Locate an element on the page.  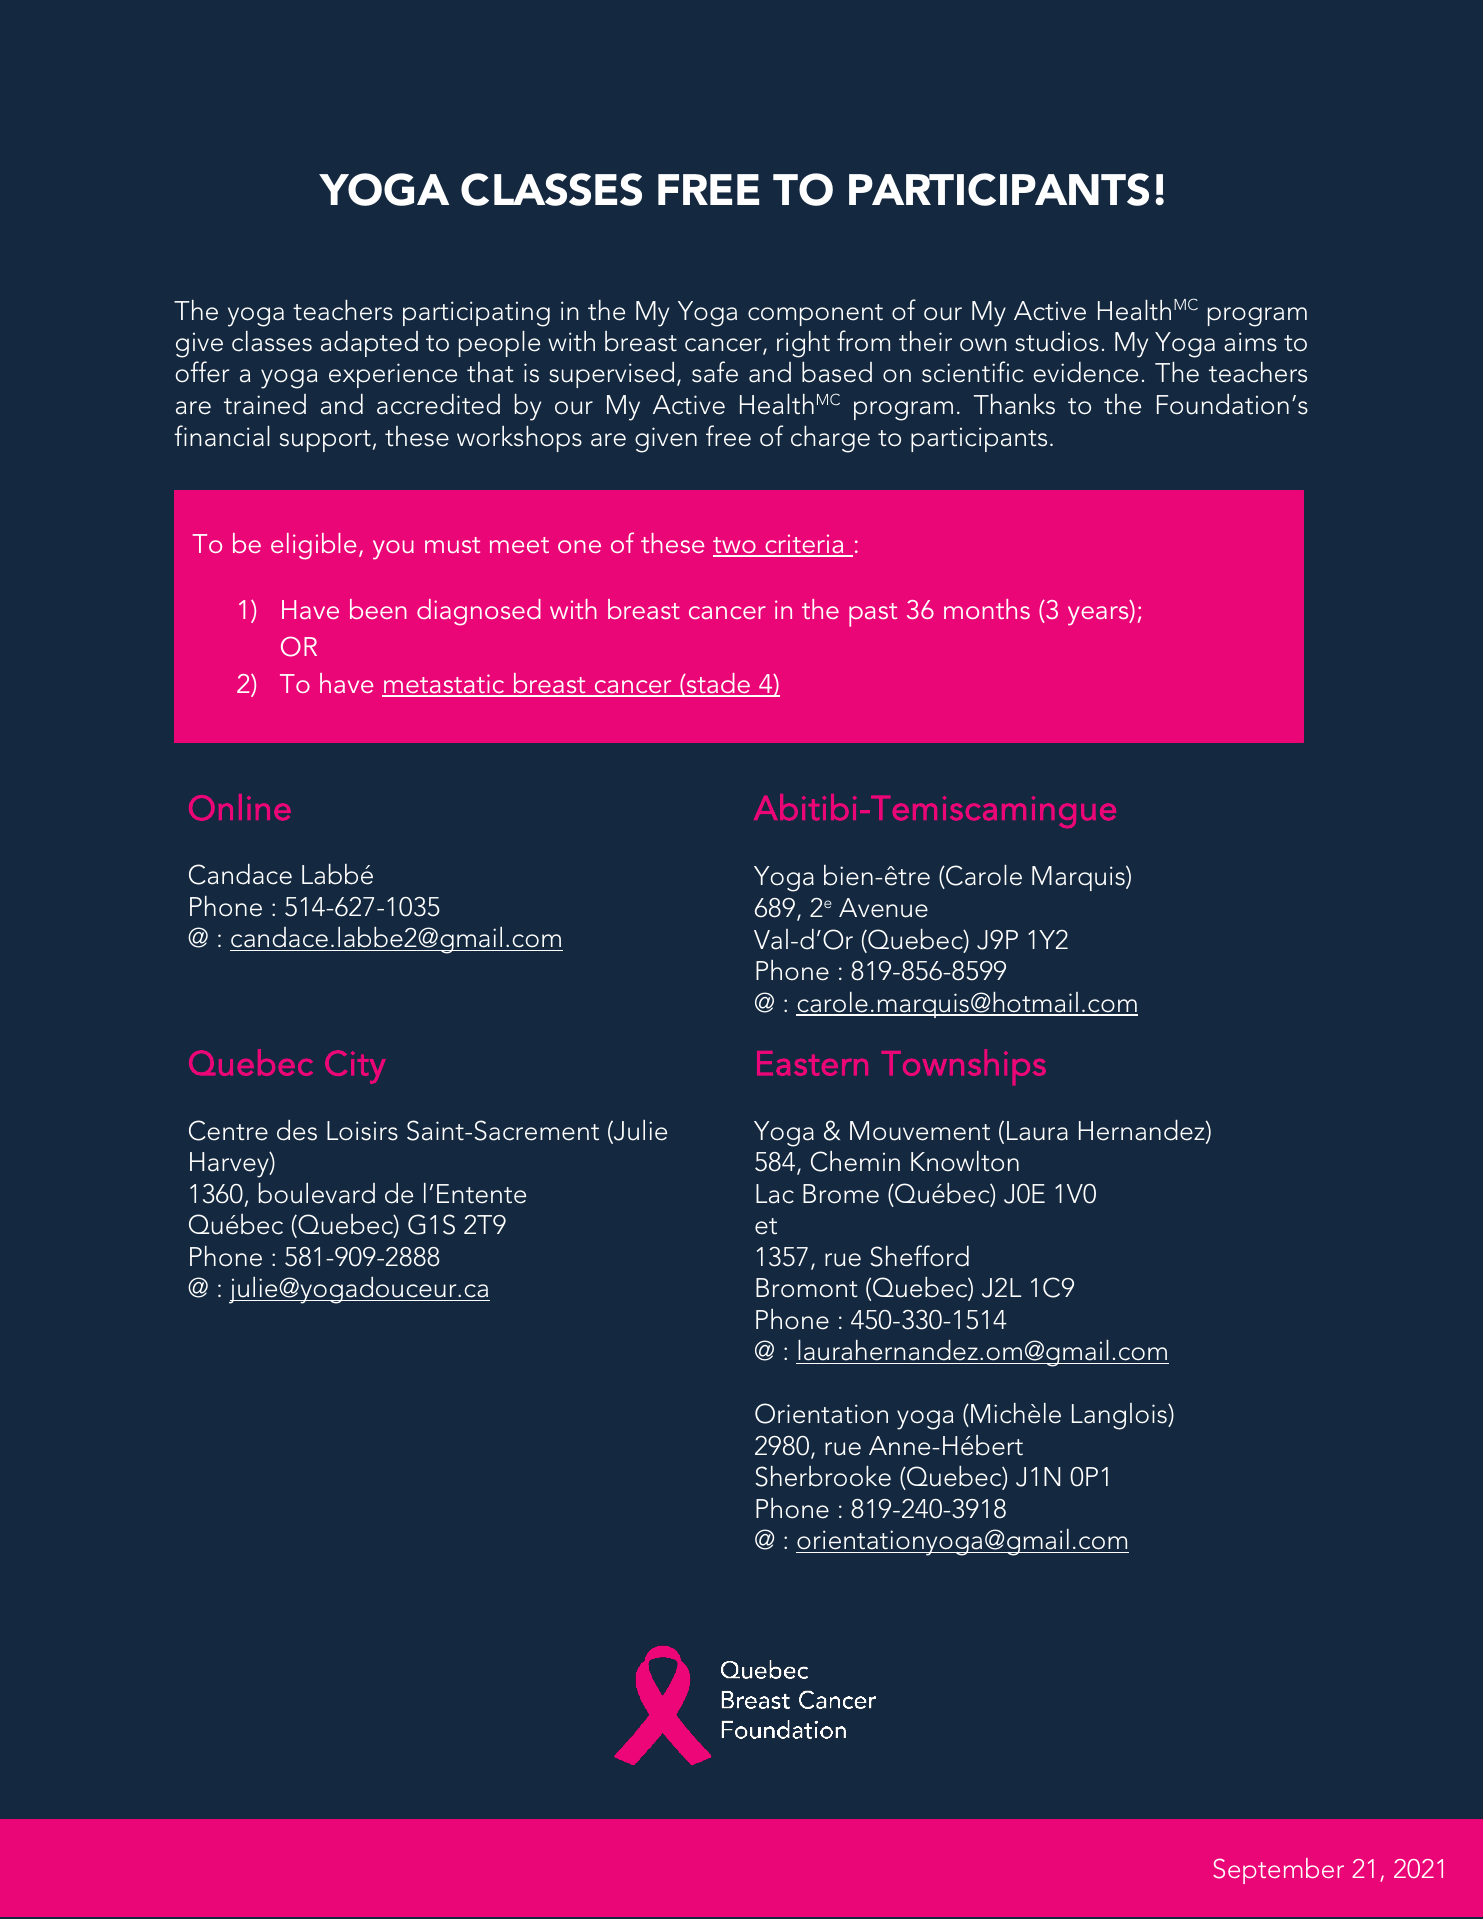
boulevard is located at coordinates (317, 1193).
